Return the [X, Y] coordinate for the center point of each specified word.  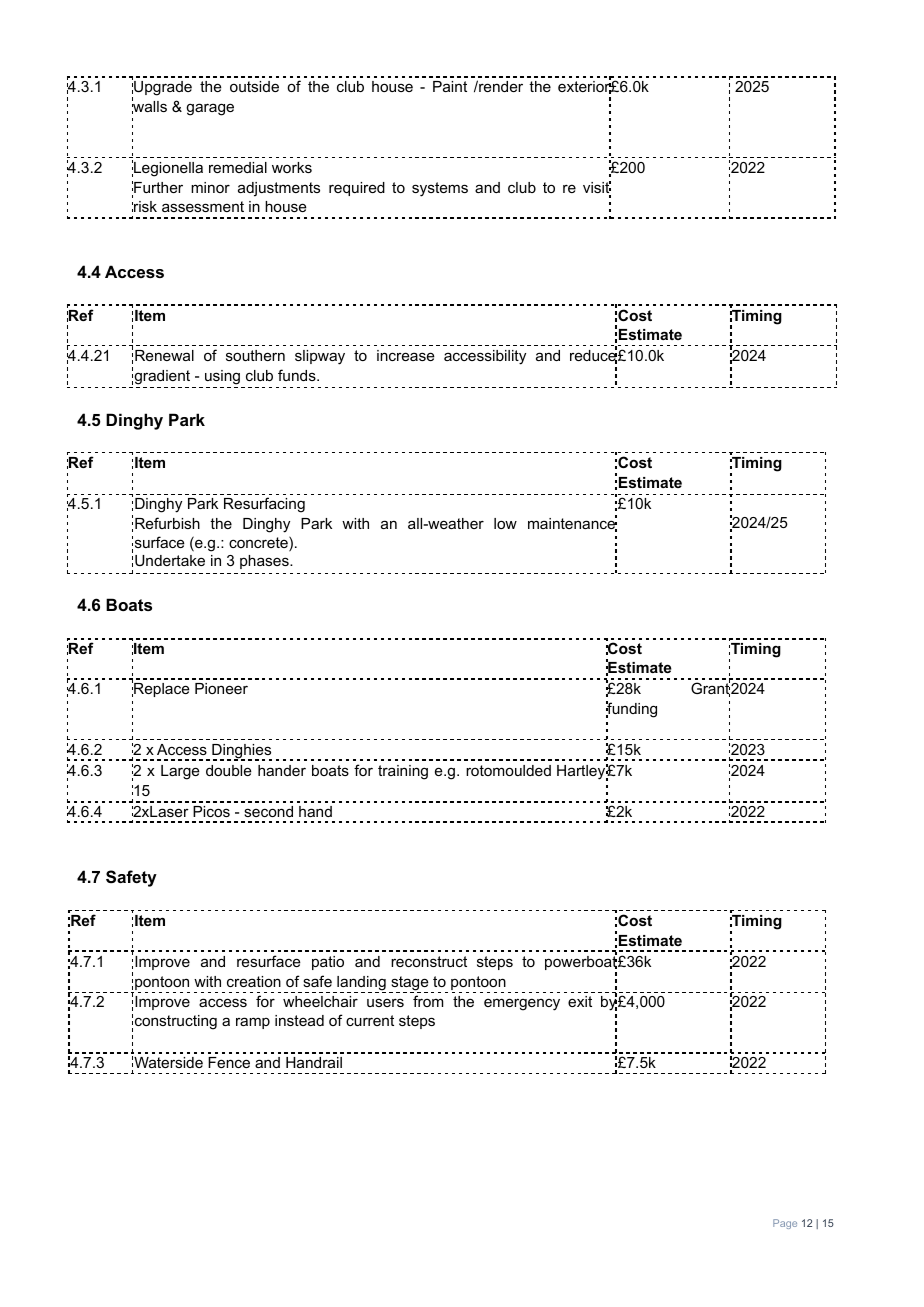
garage [210, 109]
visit [597, 188]
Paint [450, 86]
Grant [710, 689]
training [403, 772]
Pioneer [221, 688]
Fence [229, 1062]
